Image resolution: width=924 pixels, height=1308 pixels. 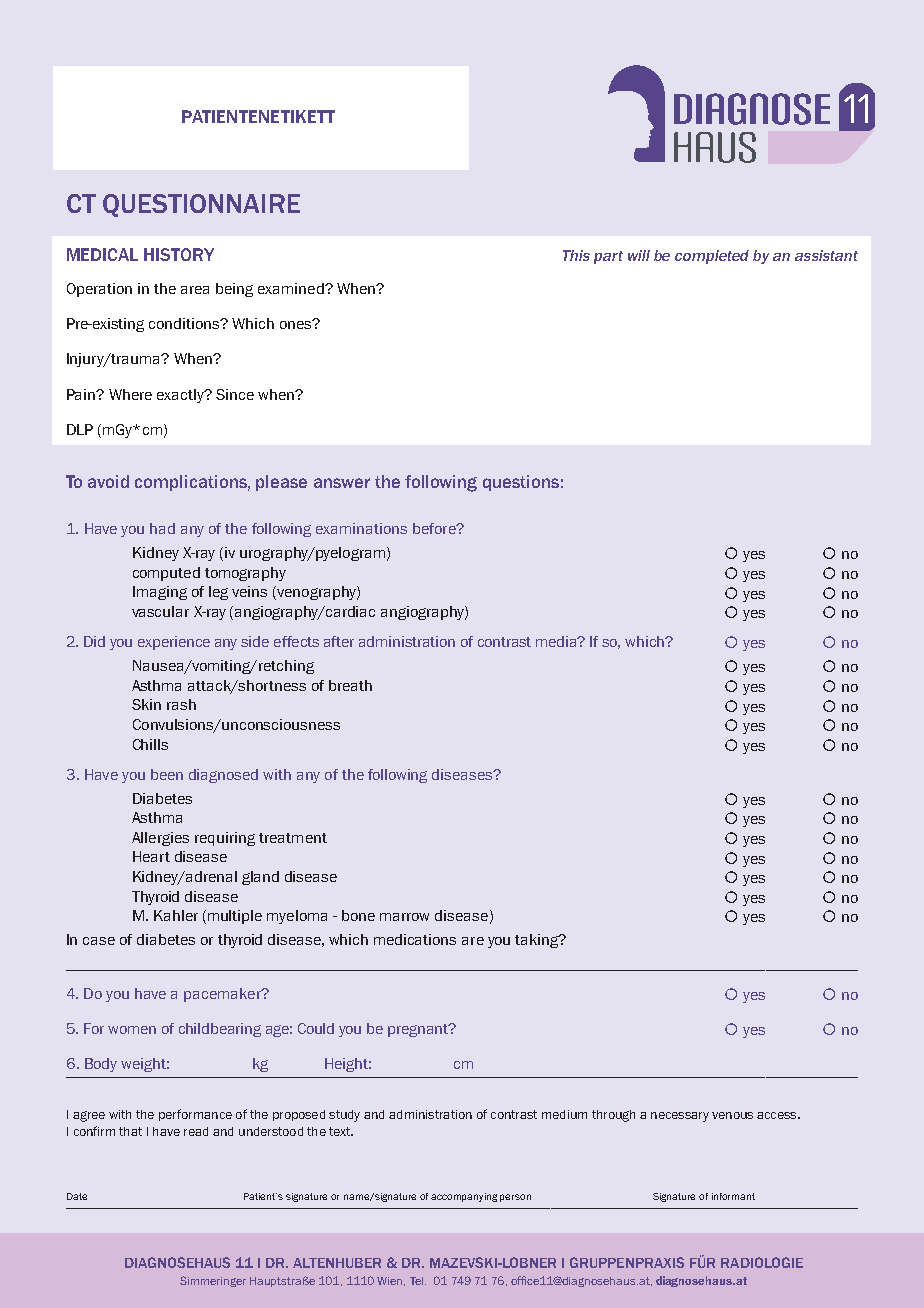 I want to click on case, so click(x=99, y=941).
